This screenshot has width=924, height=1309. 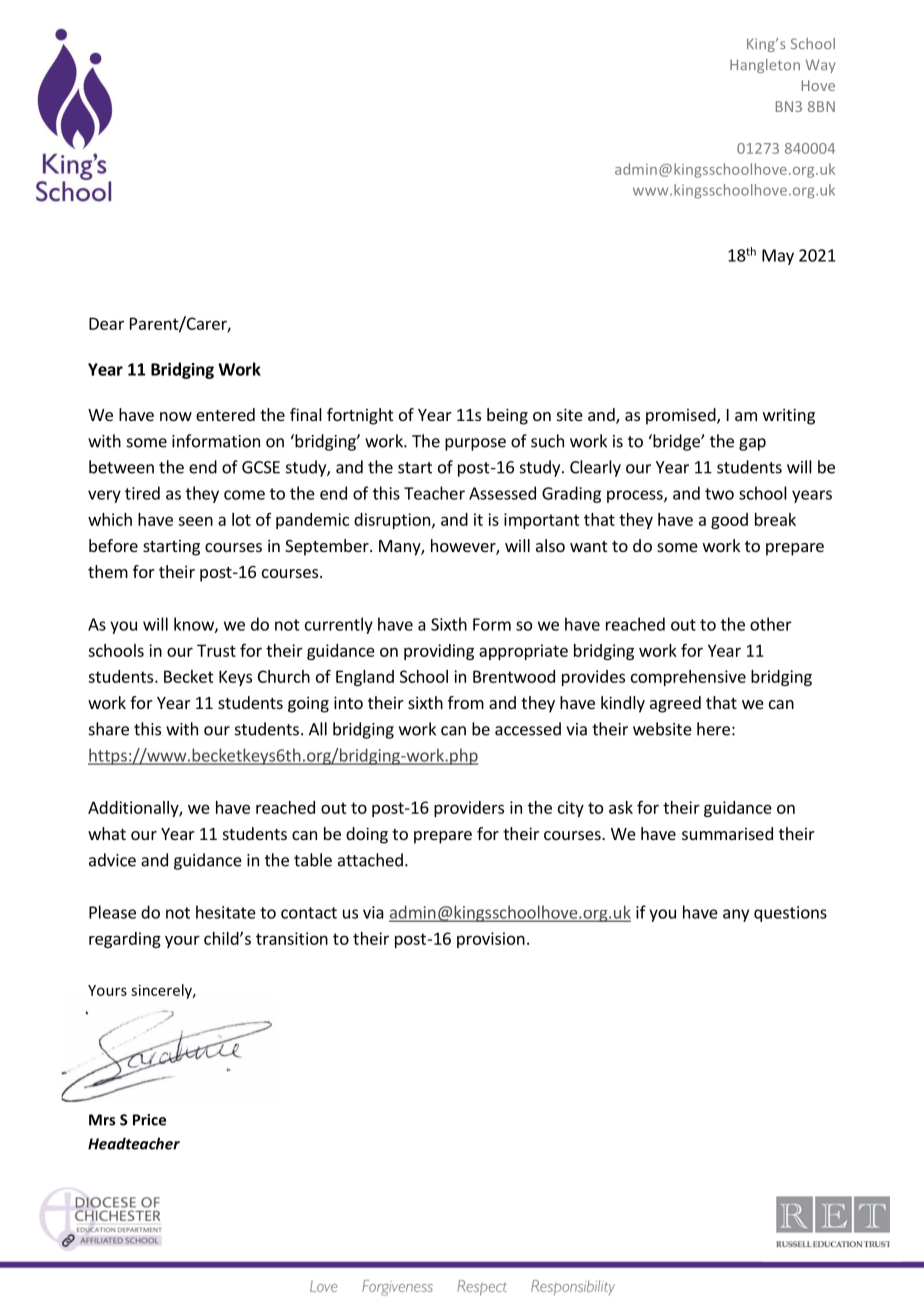 What do you see at coordinates (821, 66) in the screenshot?
I see `Way` at bounding box center [821, 66].
